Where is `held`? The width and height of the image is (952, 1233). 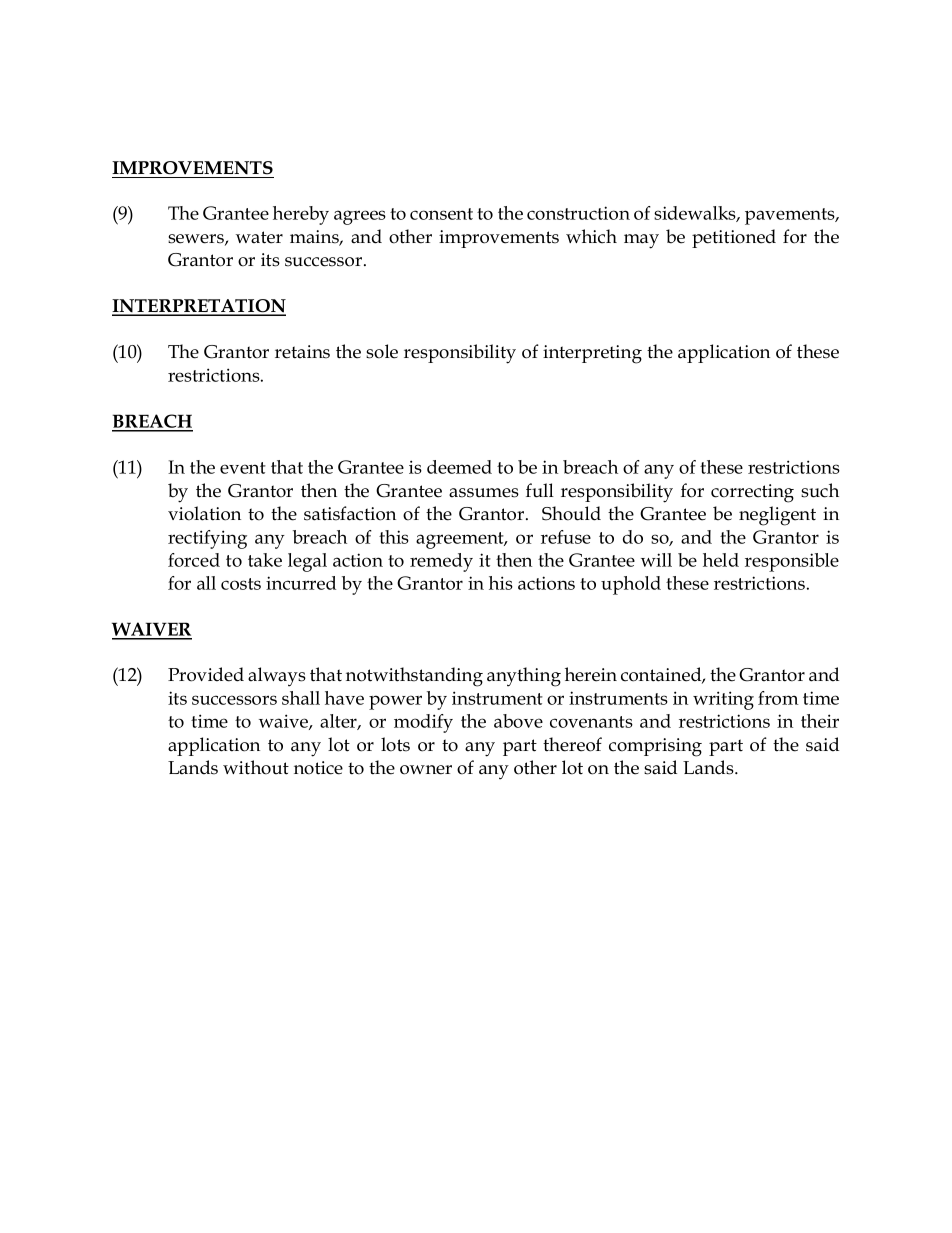 held is located at coordinates (721, 560).
